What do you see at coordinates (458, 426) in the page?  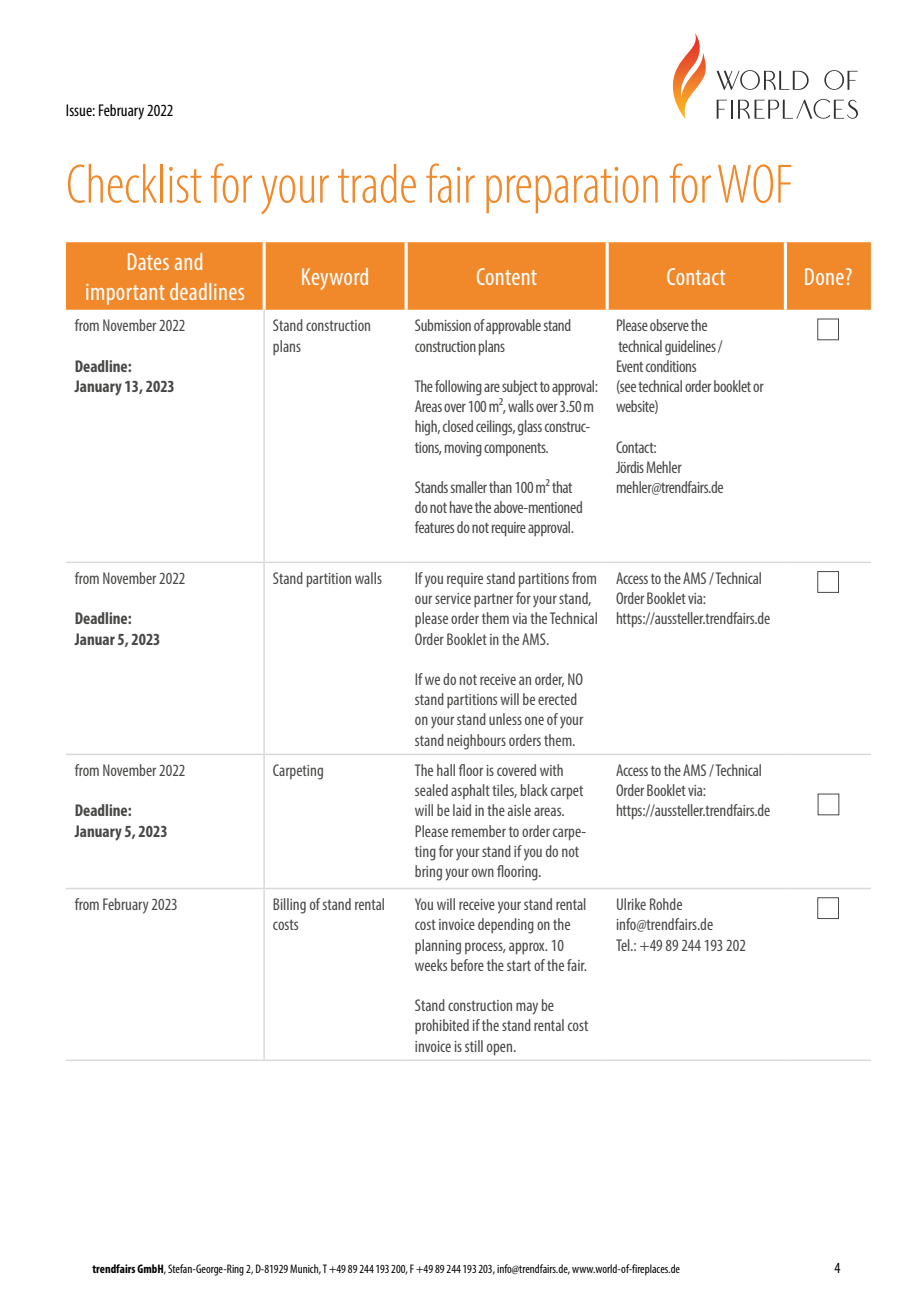 I see `closed` at bounding box center [458, 426].
